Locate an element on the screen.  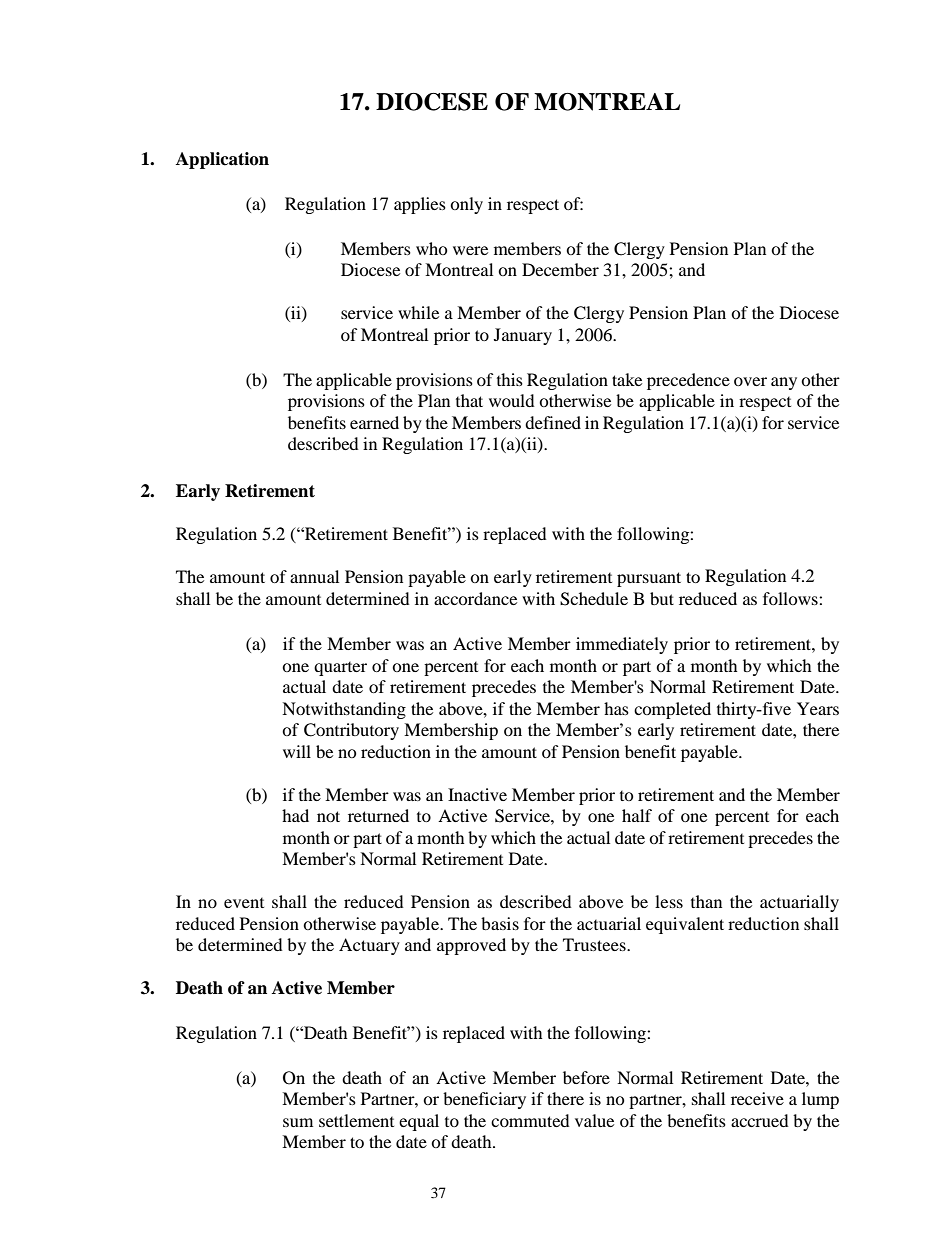
over is located at coordinates (750, 381).
